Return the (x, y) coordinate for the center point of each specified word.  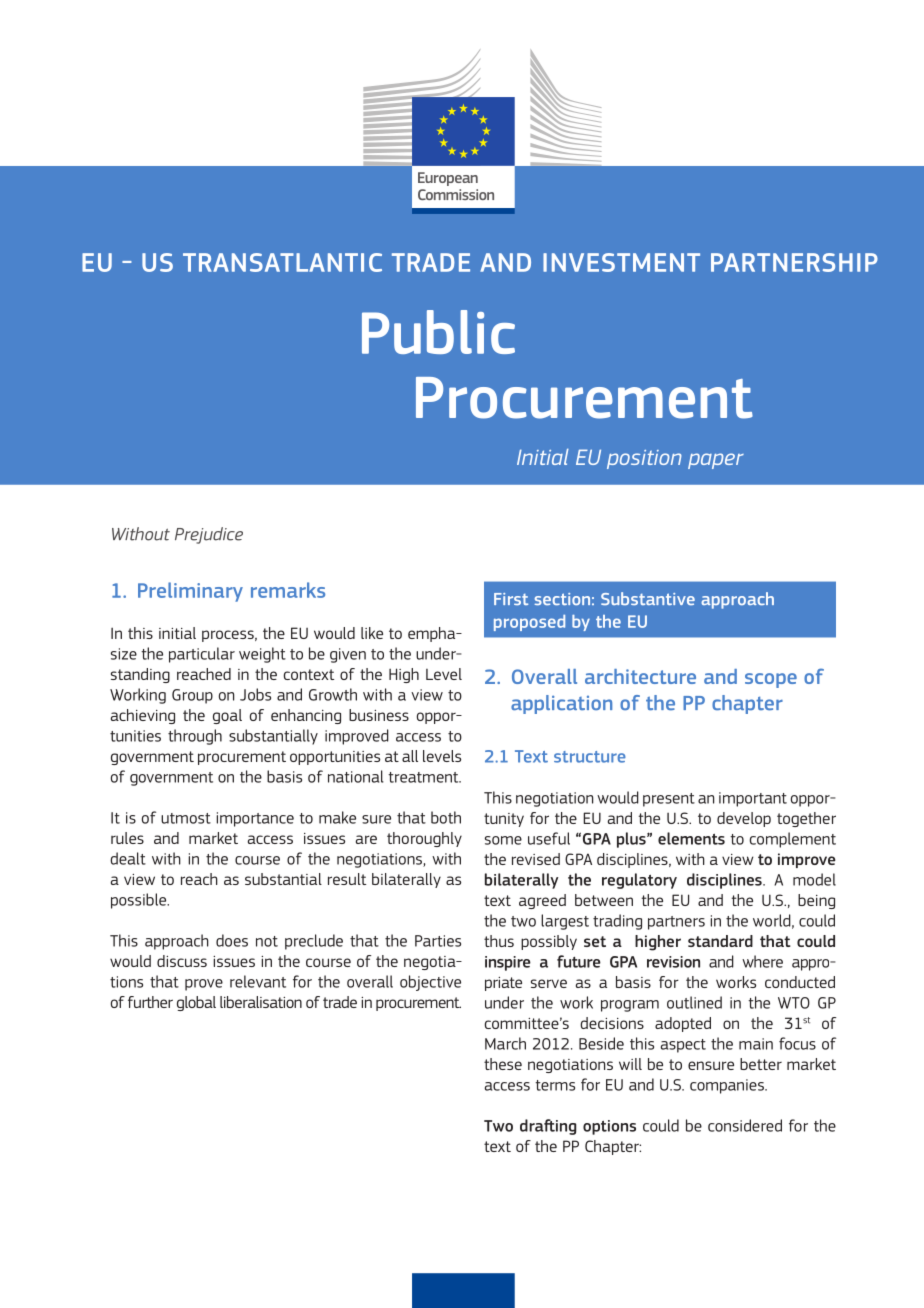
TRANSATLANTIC (282, 262)
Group (192, 696)
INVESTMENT (621, 262)
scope (771, 680)
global (196, 1003)
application (561, 704)
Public (438, 332)
